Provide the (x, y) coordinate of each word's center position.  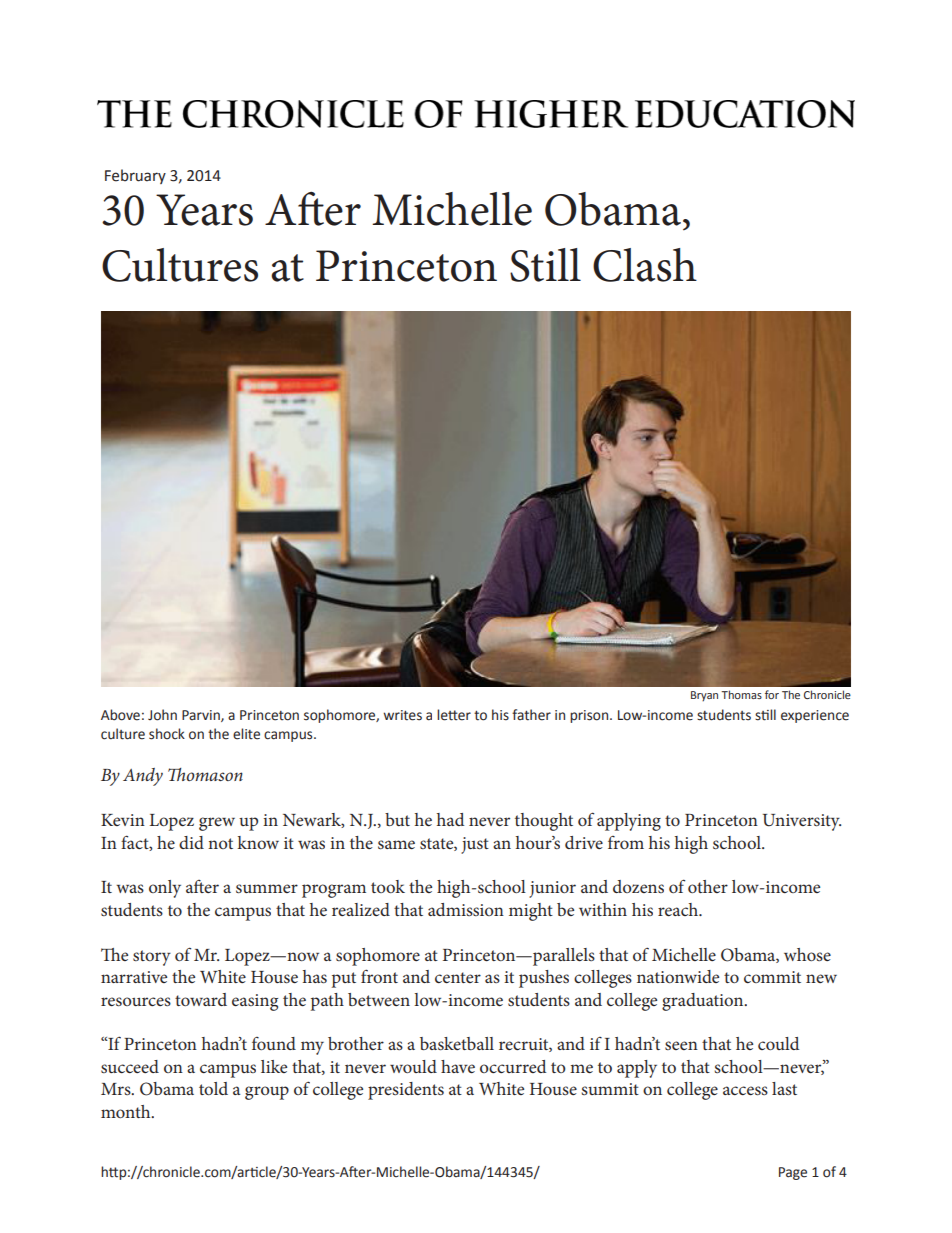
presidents (406, 1091)
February (135, 176)
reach (679, 909)
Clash (645, 265)
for (772, 694)
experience (815, 716)
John (162, 715)
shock (167, 734)
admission (466, 909)
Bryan (704, 696)
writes (402, 715)
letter (454, 715)
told (213, 1088)
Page (793, 1173)
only (165, 889)
